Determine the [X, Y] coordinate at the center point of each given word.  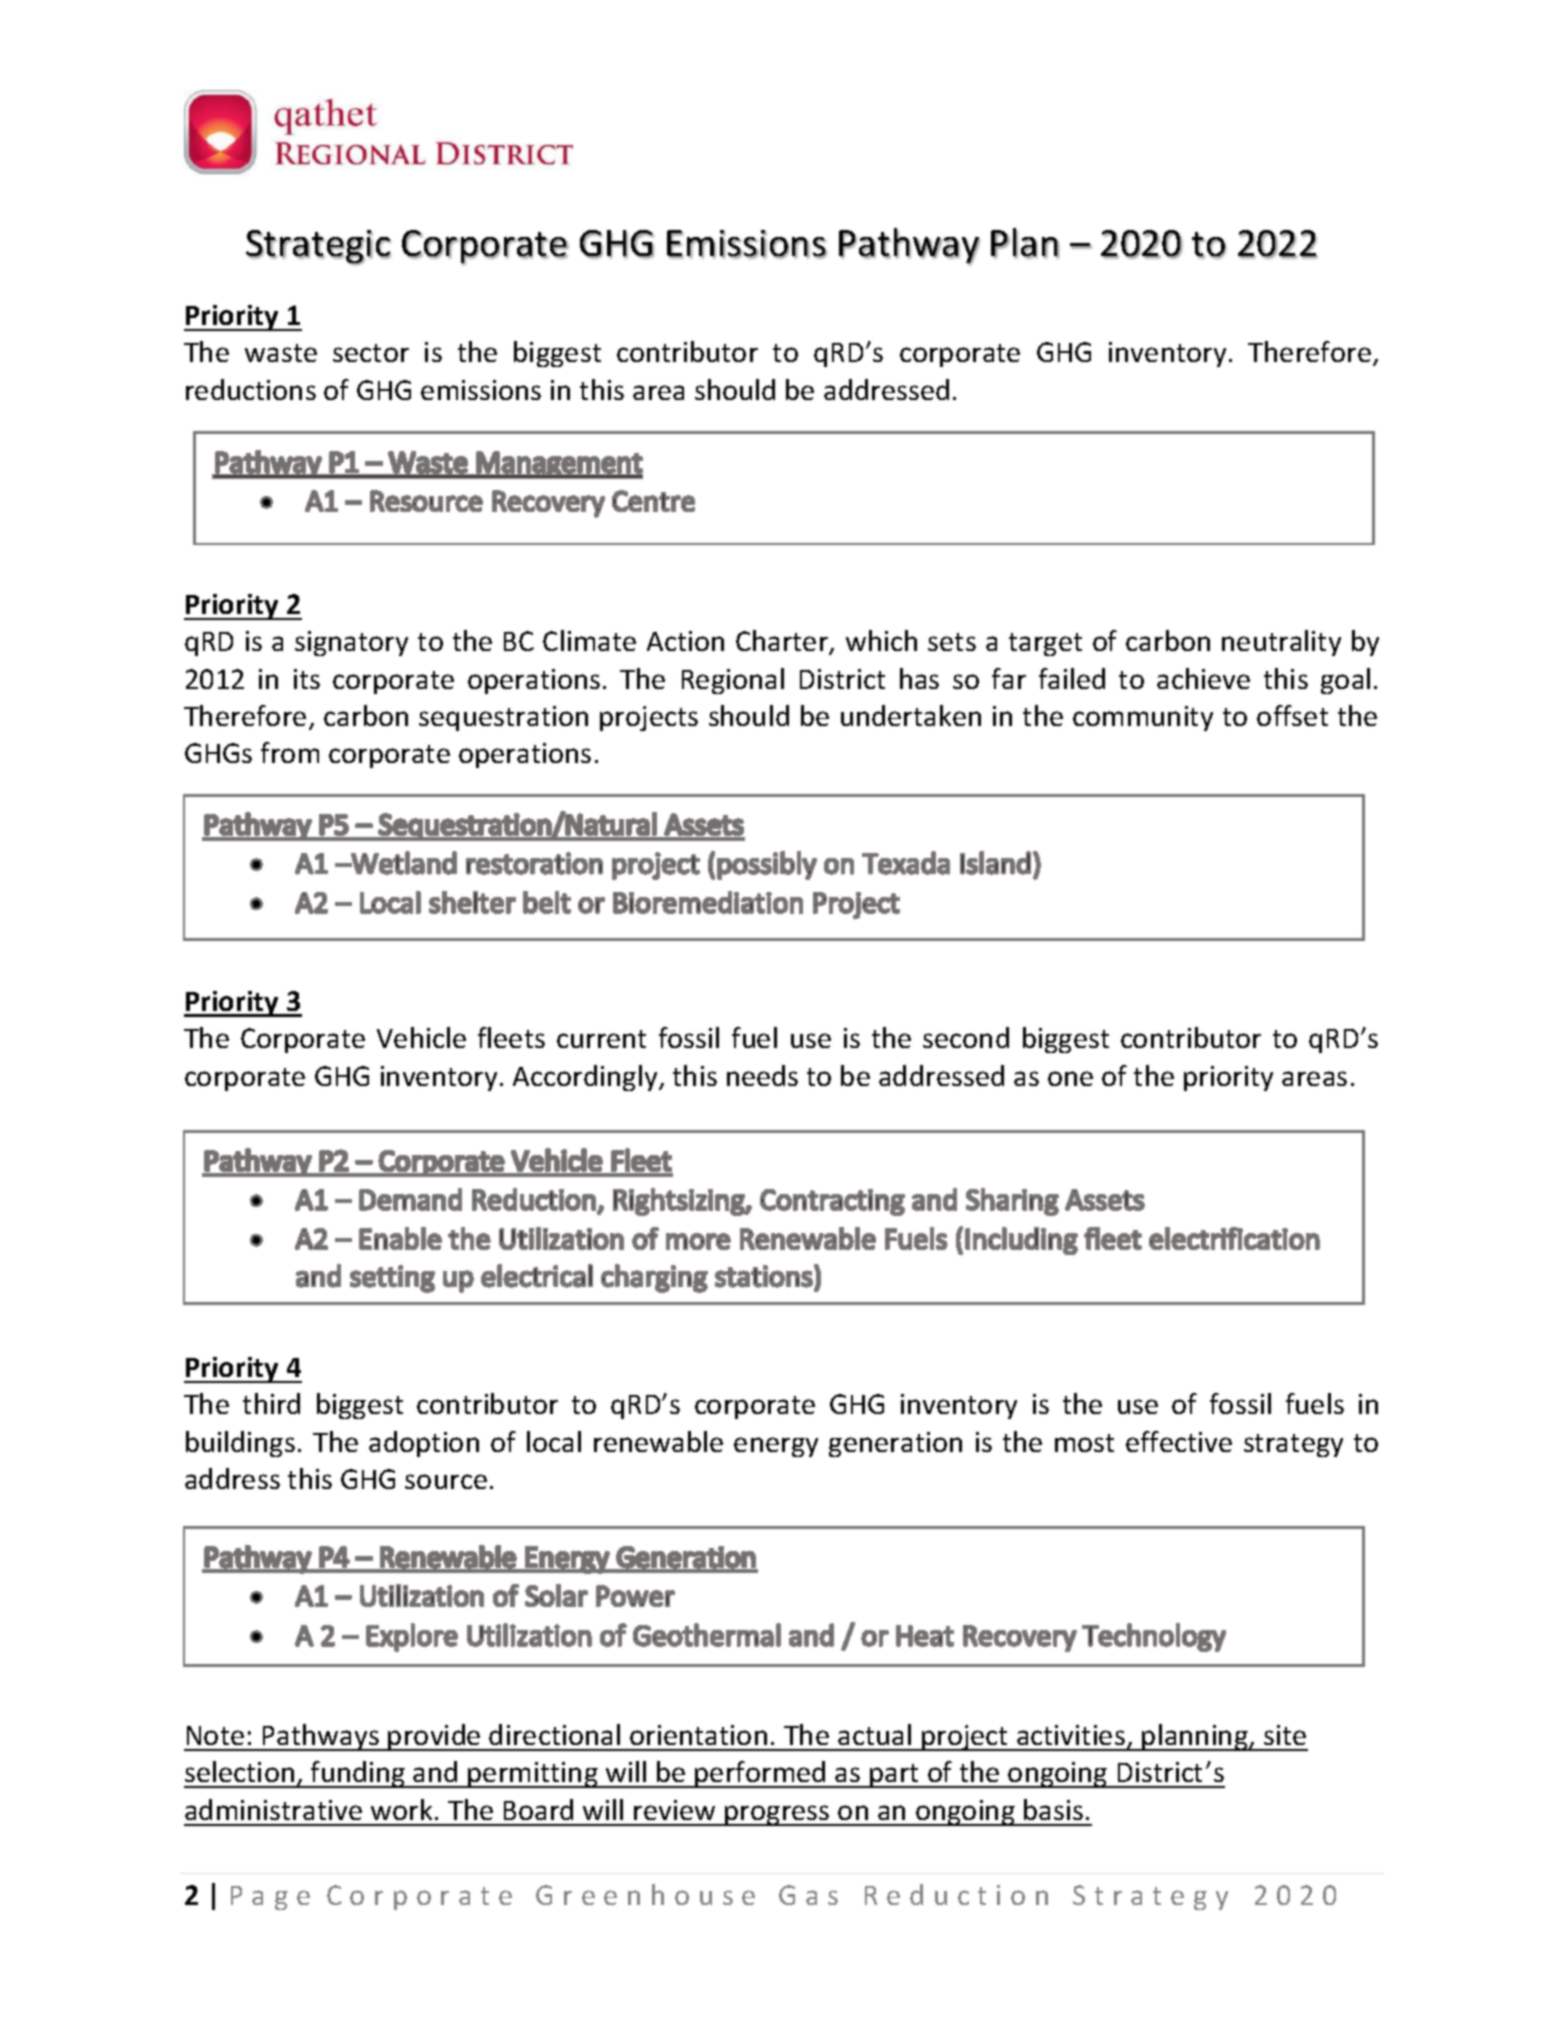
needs [762, 1075]
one [1070, 1078]
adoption [424, 1444]
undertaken [911, 715]
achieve [1203, 678]
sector [371, 353]
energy [776, 1447]
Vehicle [421, 1037]
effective [1179, 1441]
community [1143, 718]
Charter [783, 642]
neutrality [1281, 643]
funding [358, 1774]
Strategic [318, 247]
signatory [351, 643]
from [290, 752]
